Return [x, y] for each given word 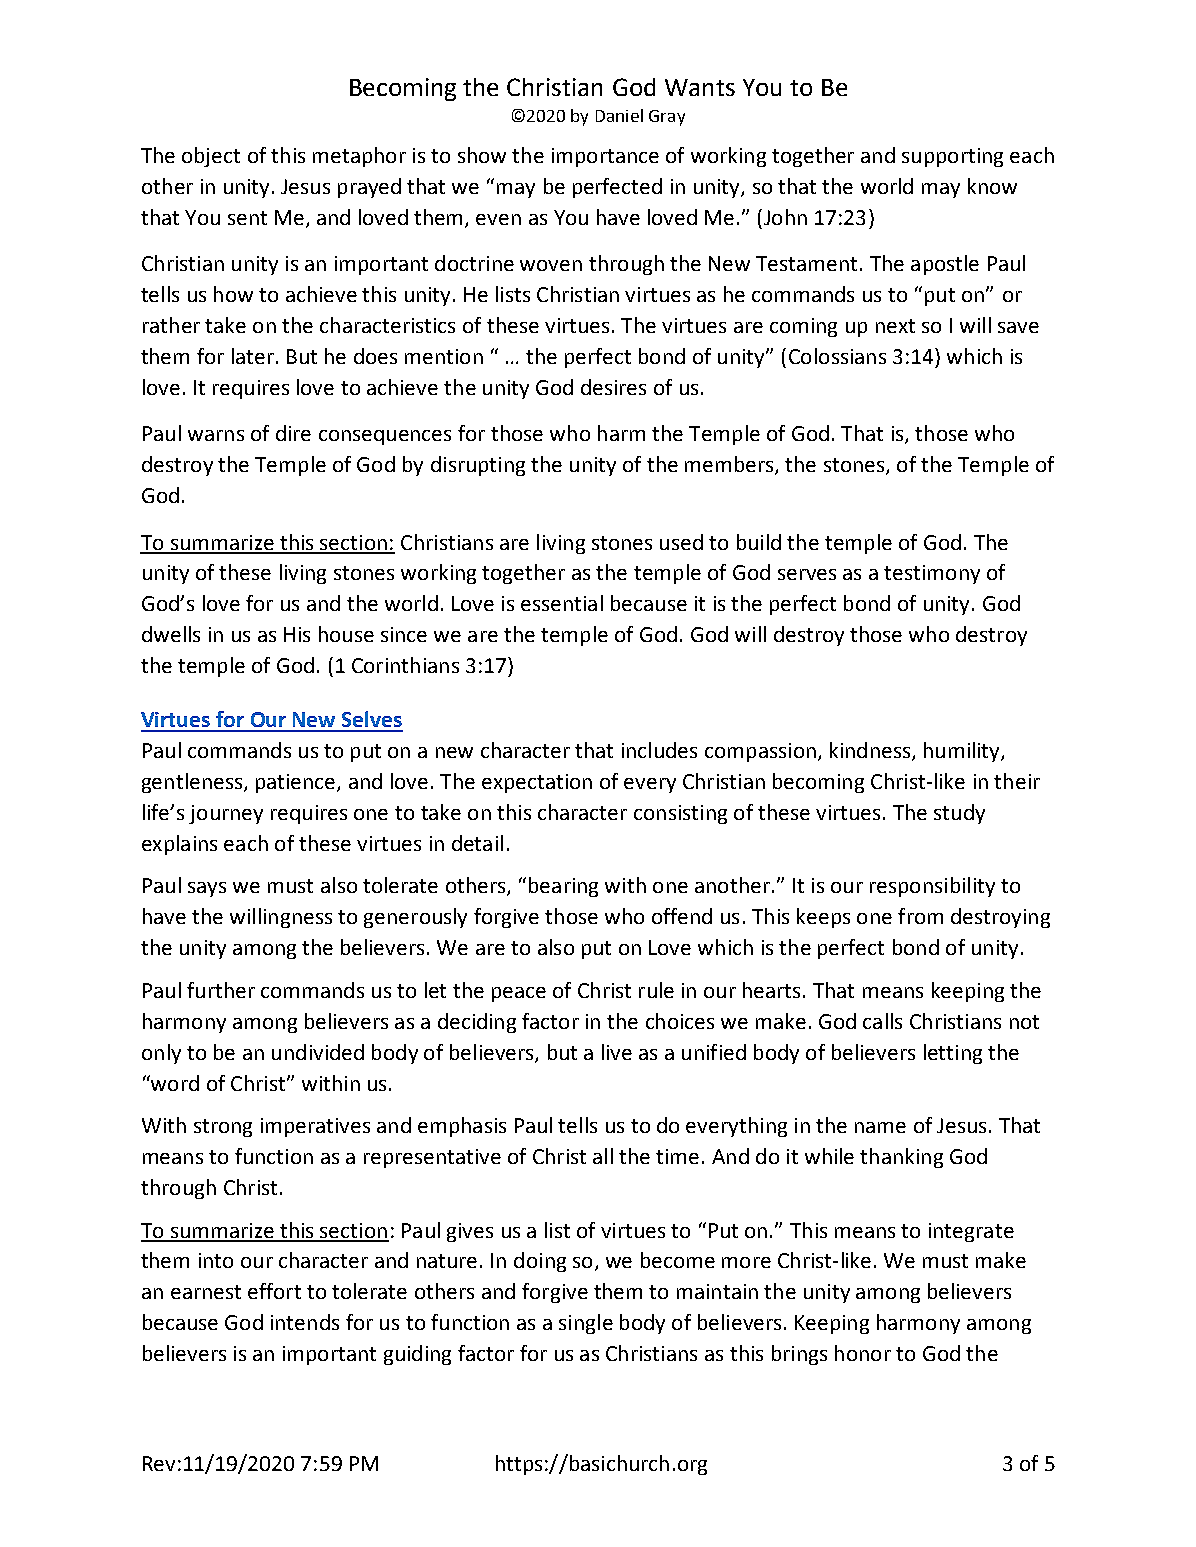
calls [882, 1021]
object [211, 157]
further [221, 990]
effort [274, 1291]
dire [293, 433]
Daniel [619, 115]
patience [297, 783]
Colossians [837, 356]
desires [613, 387]
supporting [952, 157]
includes [659, 750]
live [617, 1052]
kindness [871, 751]
